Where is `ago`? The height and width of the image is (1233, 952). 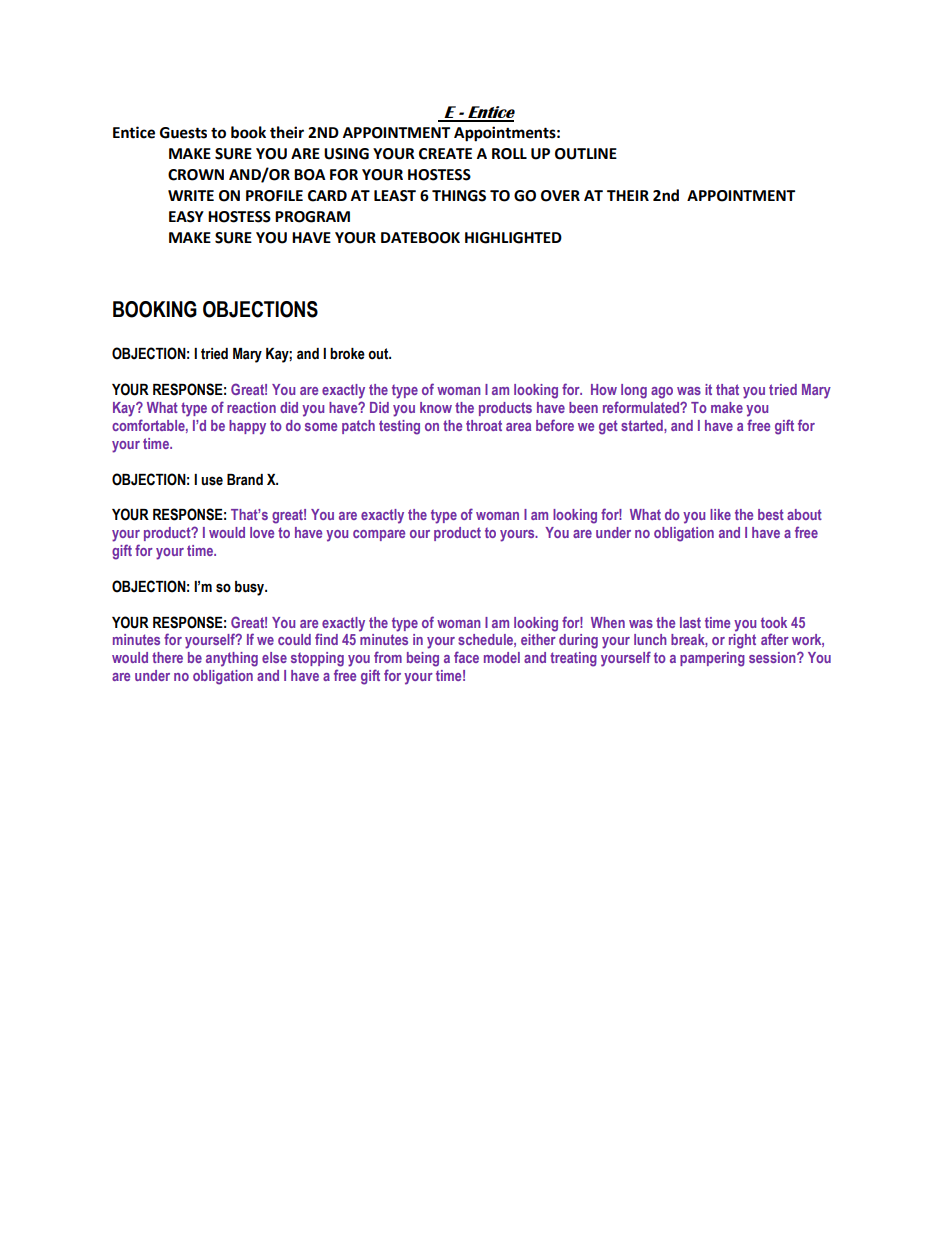
ago is located at coordinates (662, 393).
